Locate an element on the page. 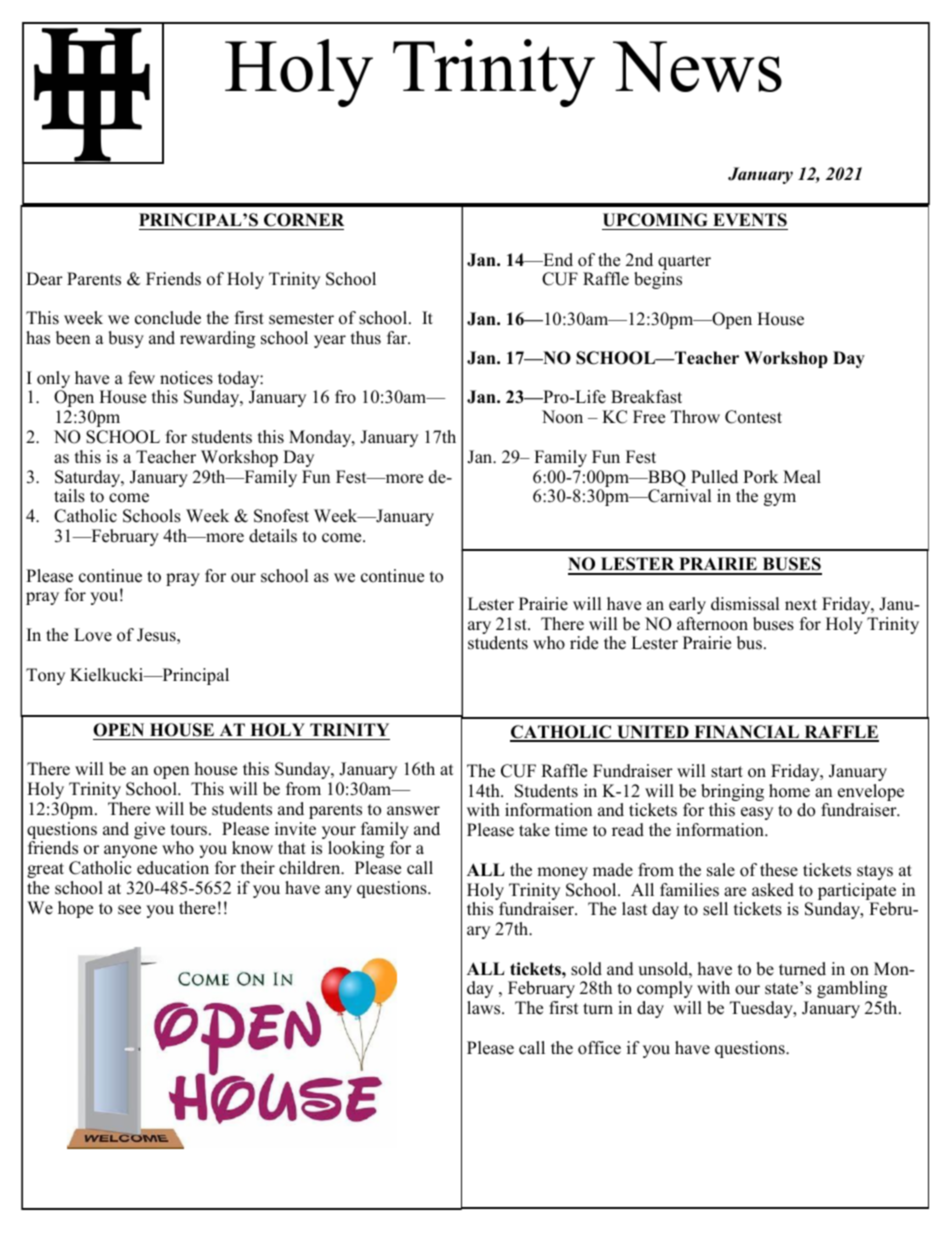 The image size is (952, 1233). see is located at coordinates (129, 910).
